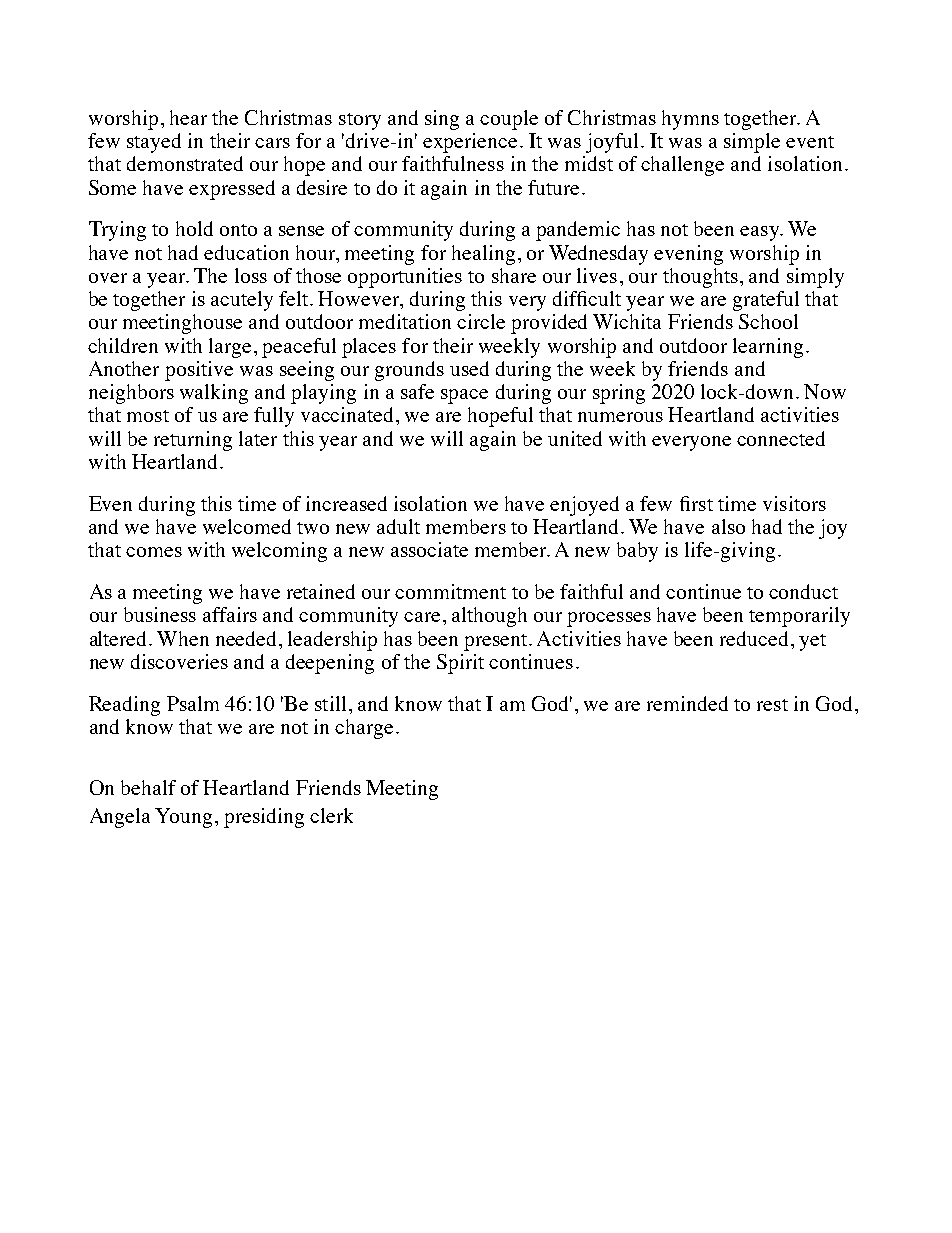 Image resolution: width=952 pixels, height=1233 pixels. I want to click on united, so click(575, 438).
